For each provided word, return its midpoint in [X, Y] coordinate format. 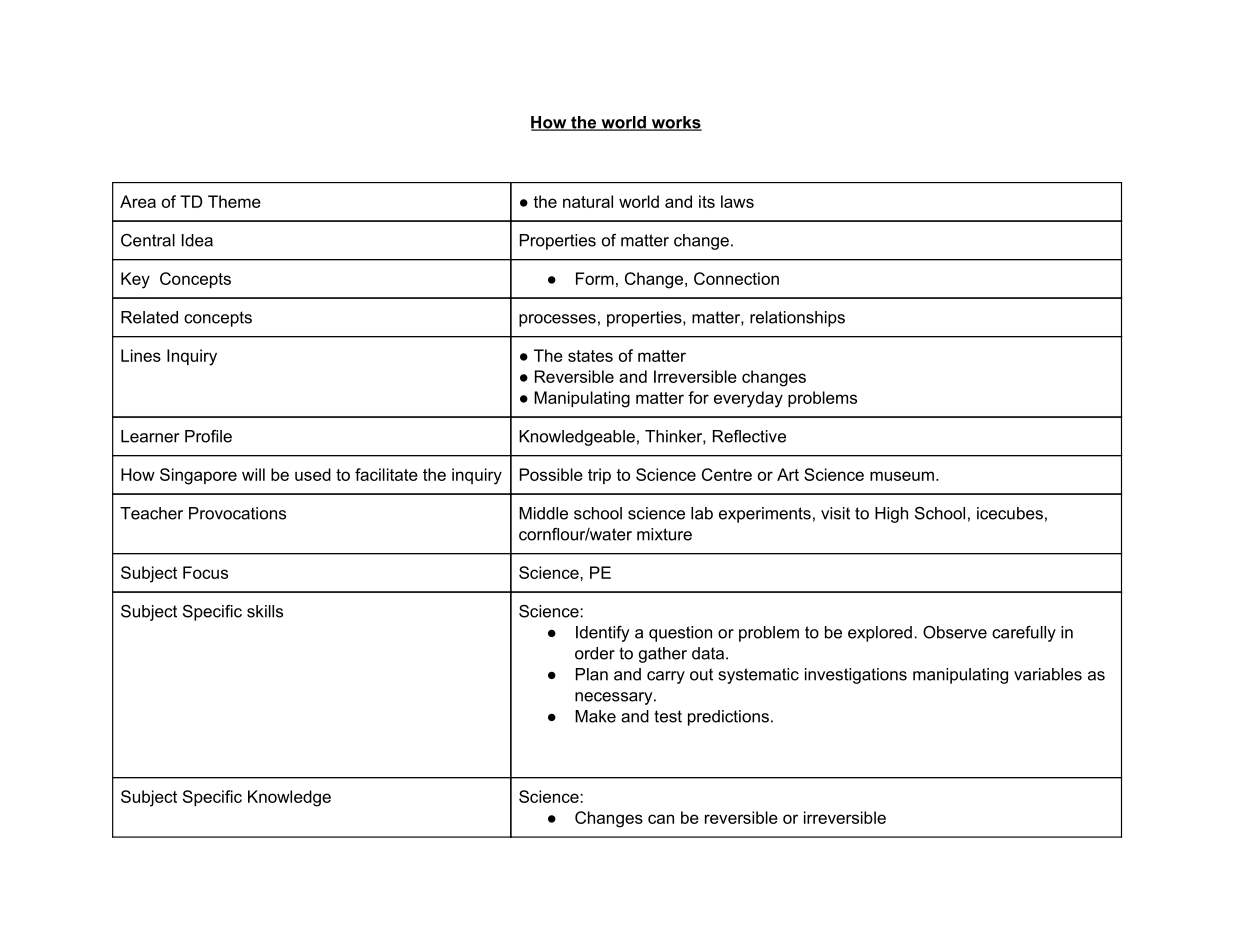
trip [599, 476]
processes [557, 320]
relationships [797, 319]
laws [737, 201]
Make [595, 716]
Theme [234, 201]
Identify [602, 634]
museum [902, 476]
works [675, 123]
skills [265, 611]
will [253, 474]
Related [149, 317]
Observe [955, 632]
